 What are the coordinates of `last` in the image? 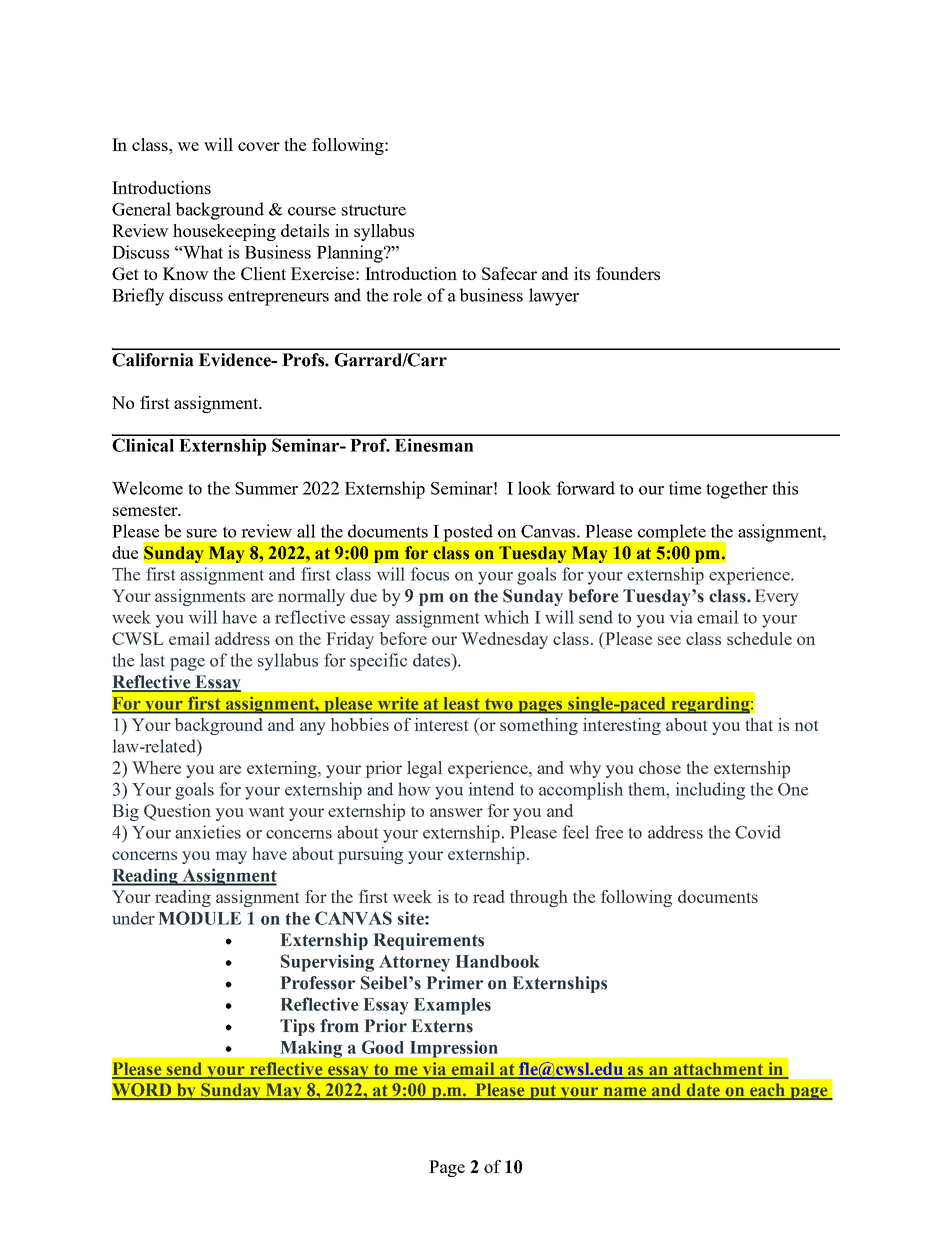 It's located at (152, 660).
